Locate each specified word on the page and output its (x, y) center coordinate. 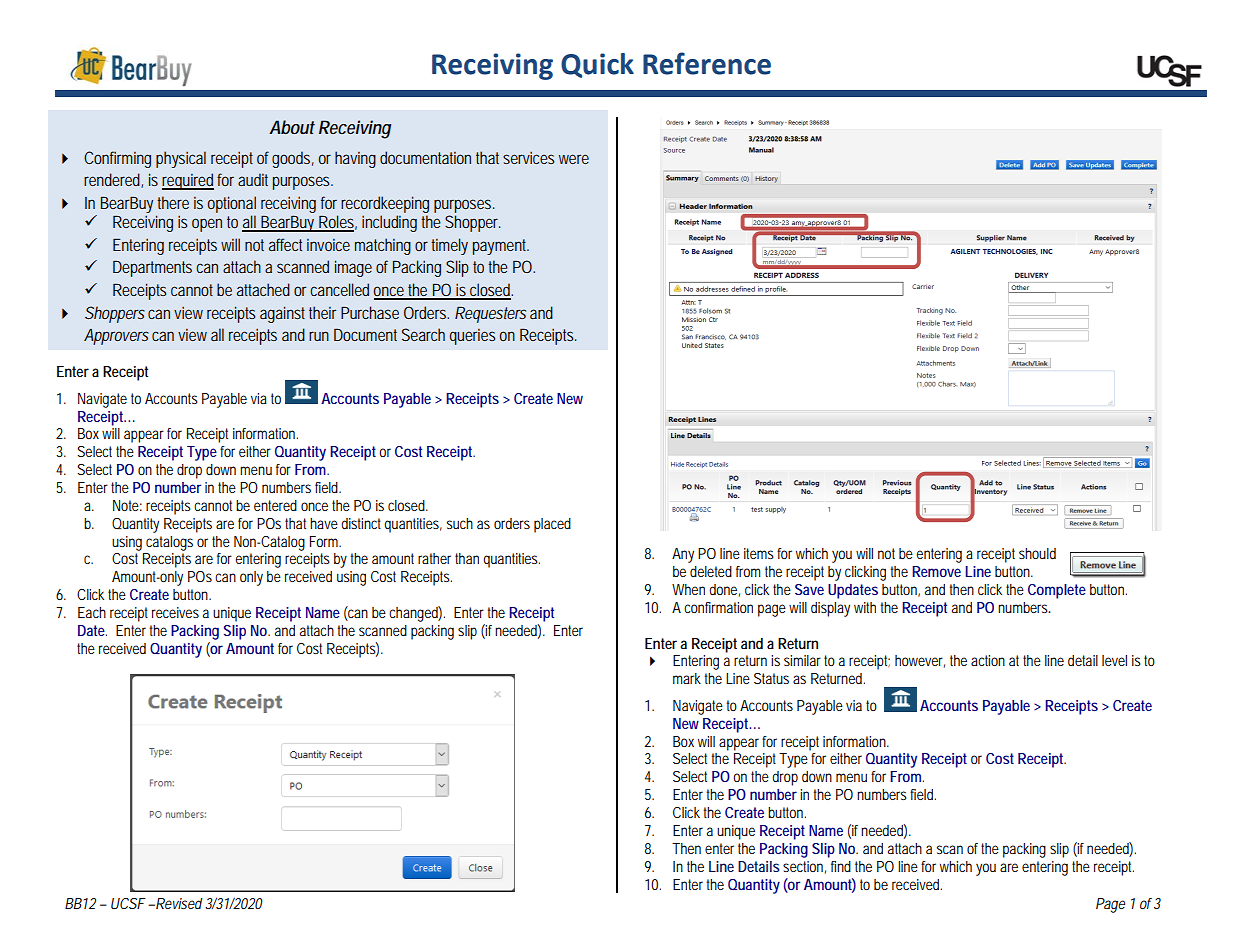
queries (472, 337)
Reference (707, 63)
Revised (178, 903)
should (1037, 553)
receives (175, 612)
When (688, 589)
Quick (597, 65)
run (319, 336)
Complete (1057, 591)
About (292, 127)
